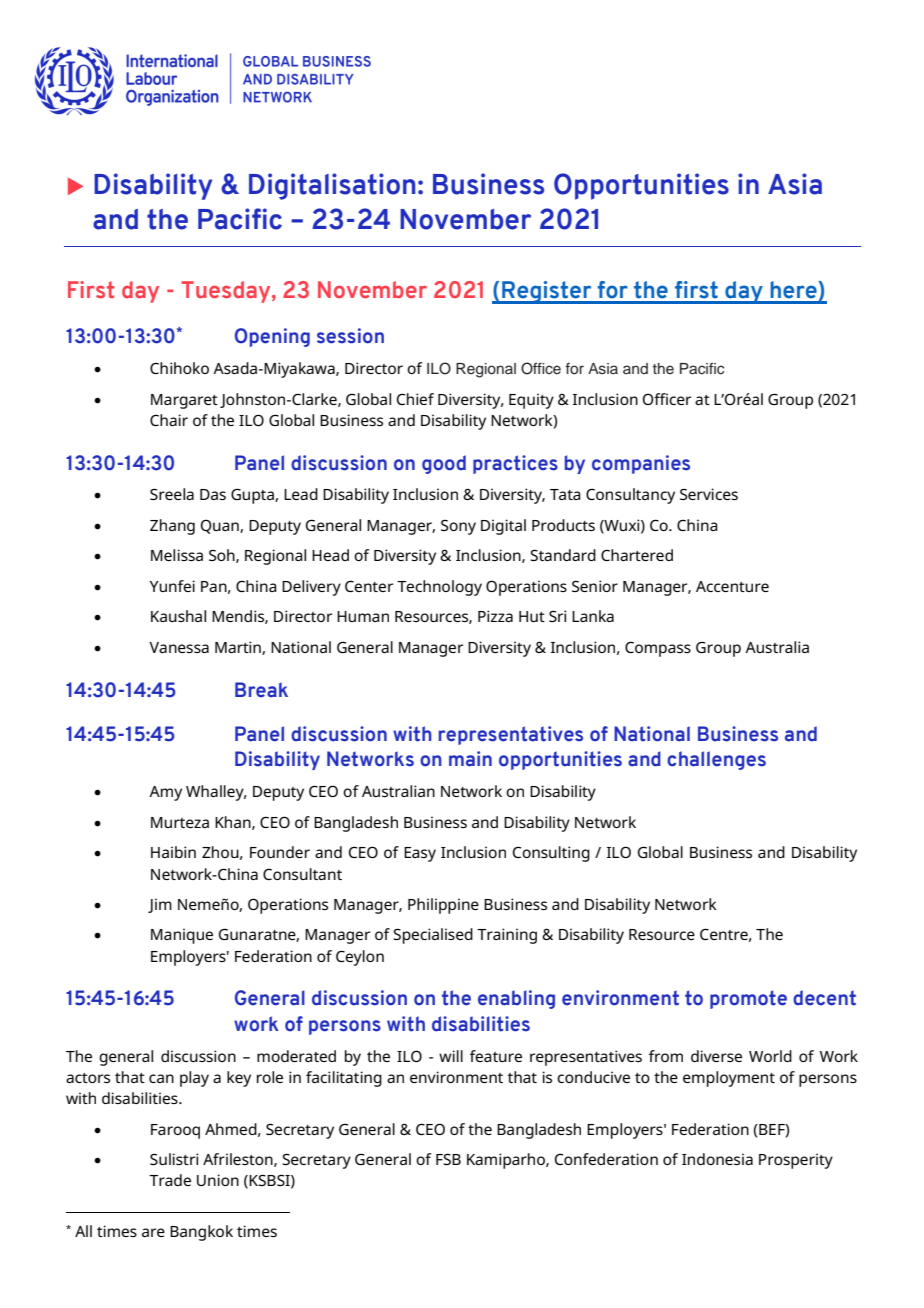  What do you see at coordinates (272, 337) in the image?
I see `Opening` at bounding box center [272, 337].
